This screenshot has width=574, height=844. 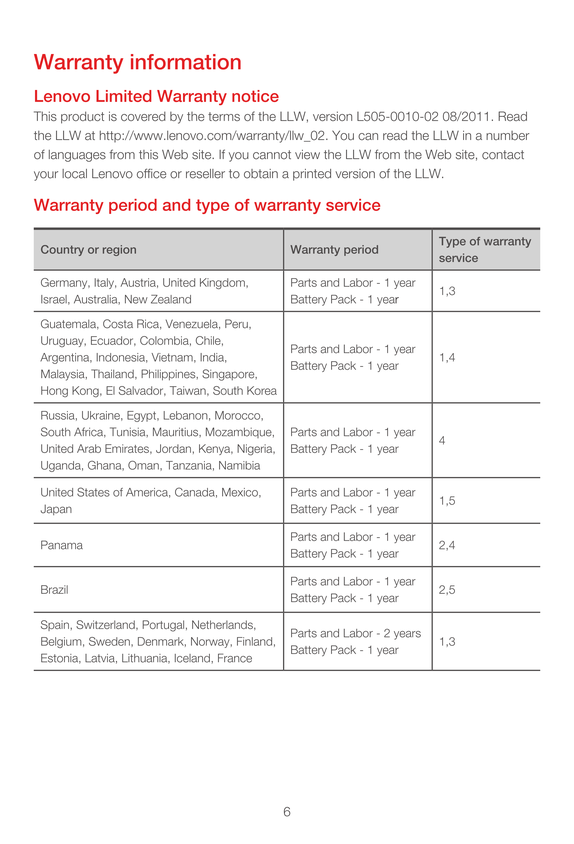 I want to click on Sweden, so click(x=110, y=641).
